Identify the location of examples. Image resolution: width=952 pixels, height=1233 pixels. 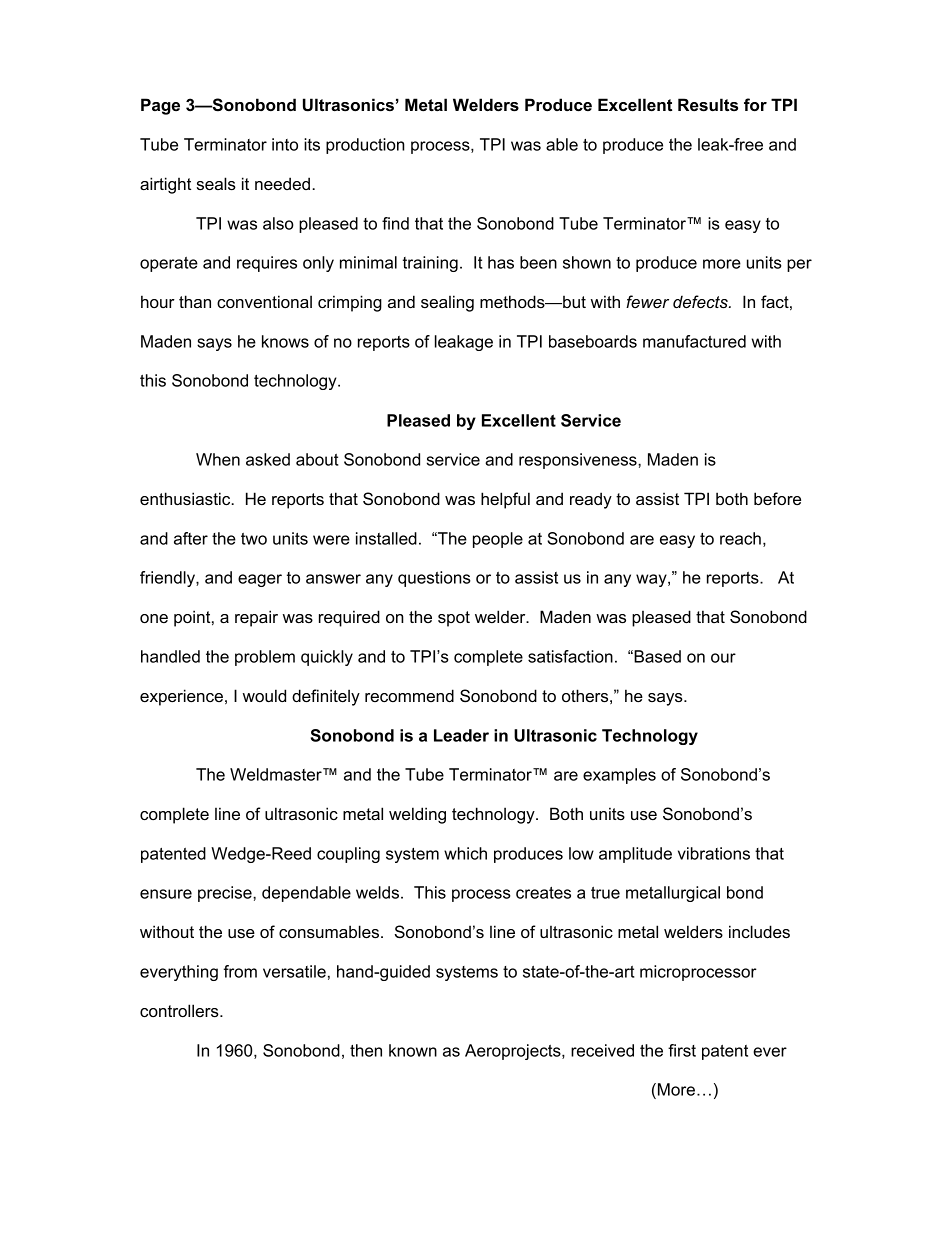
(619, 776).
